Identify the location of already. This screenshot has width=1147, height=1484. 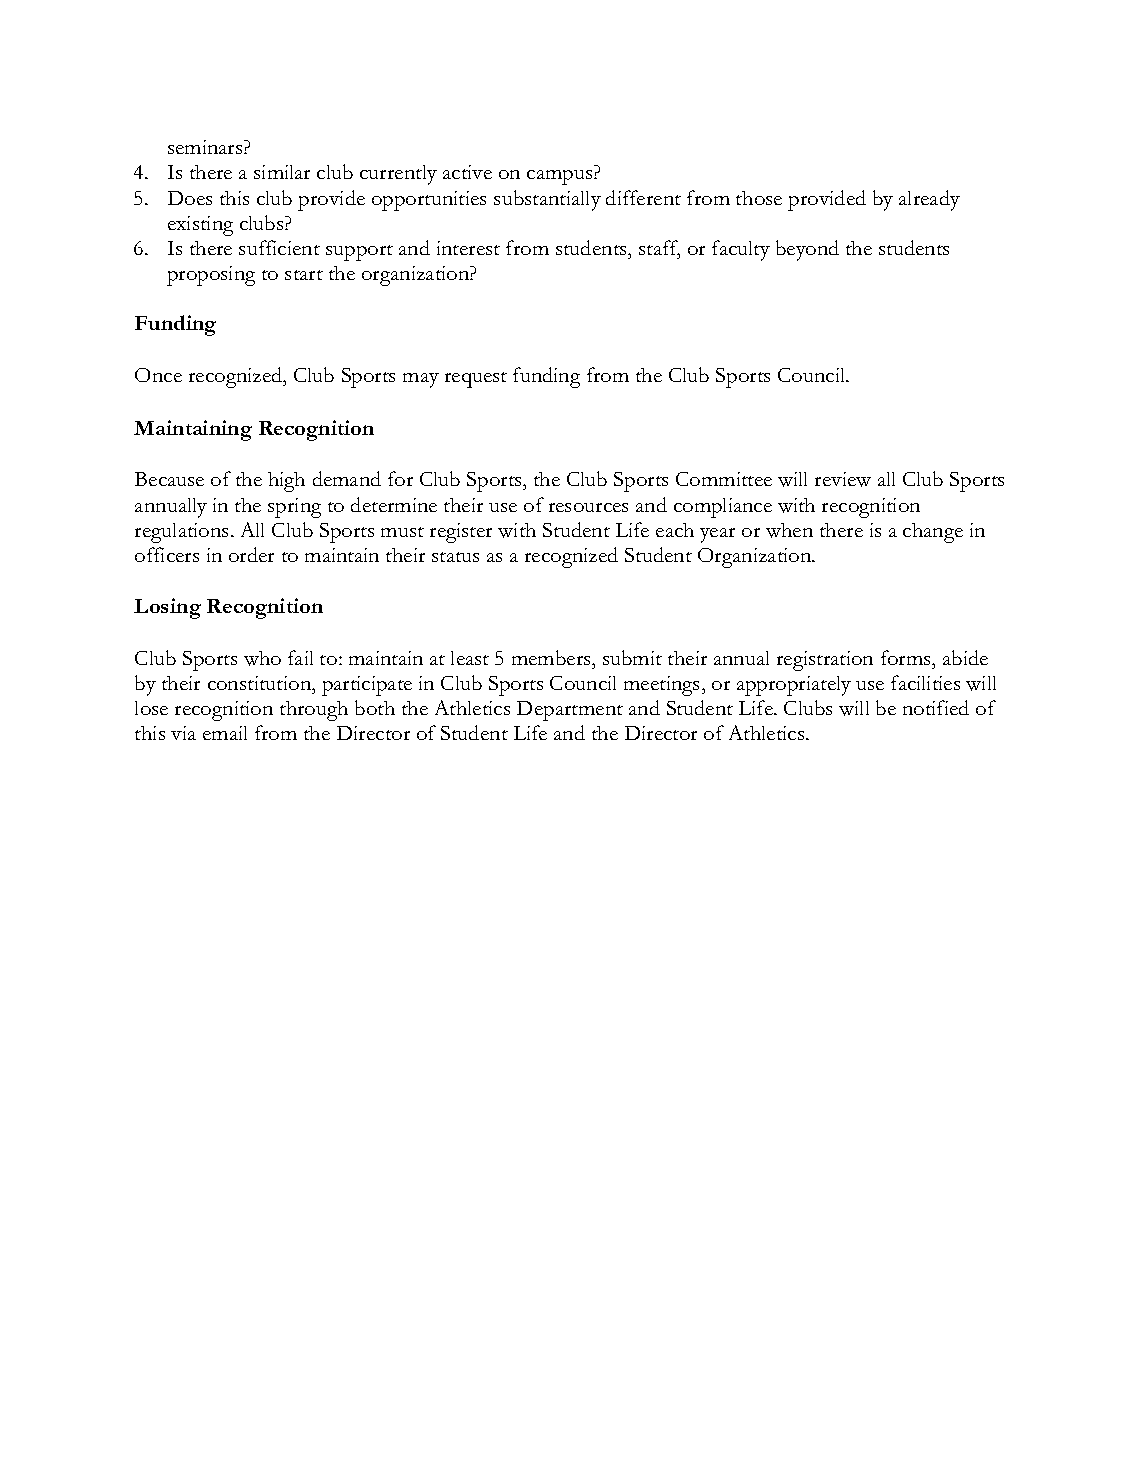
(929, 200).
